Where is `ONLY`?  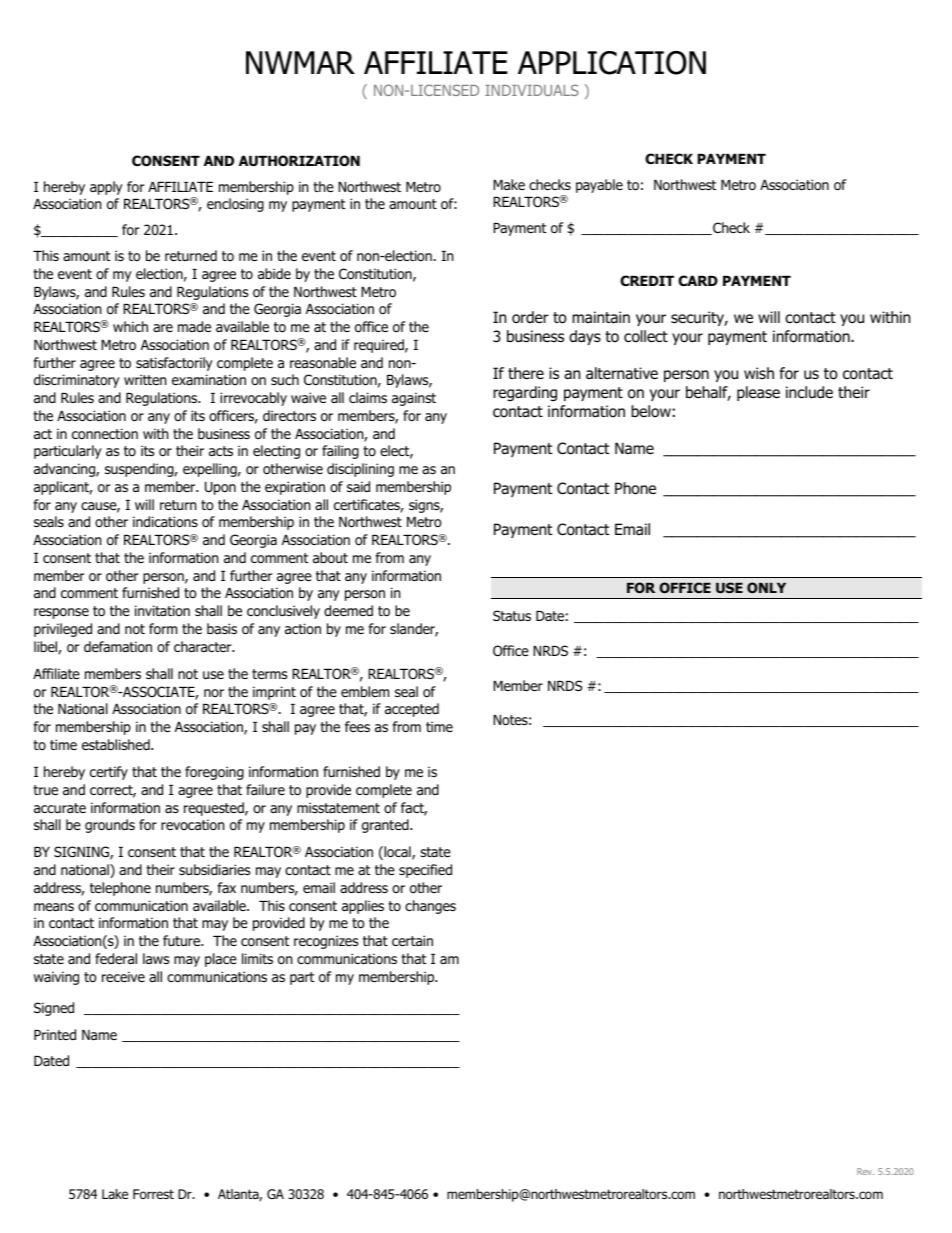 ONLY is located at coordinates (766, 587).
